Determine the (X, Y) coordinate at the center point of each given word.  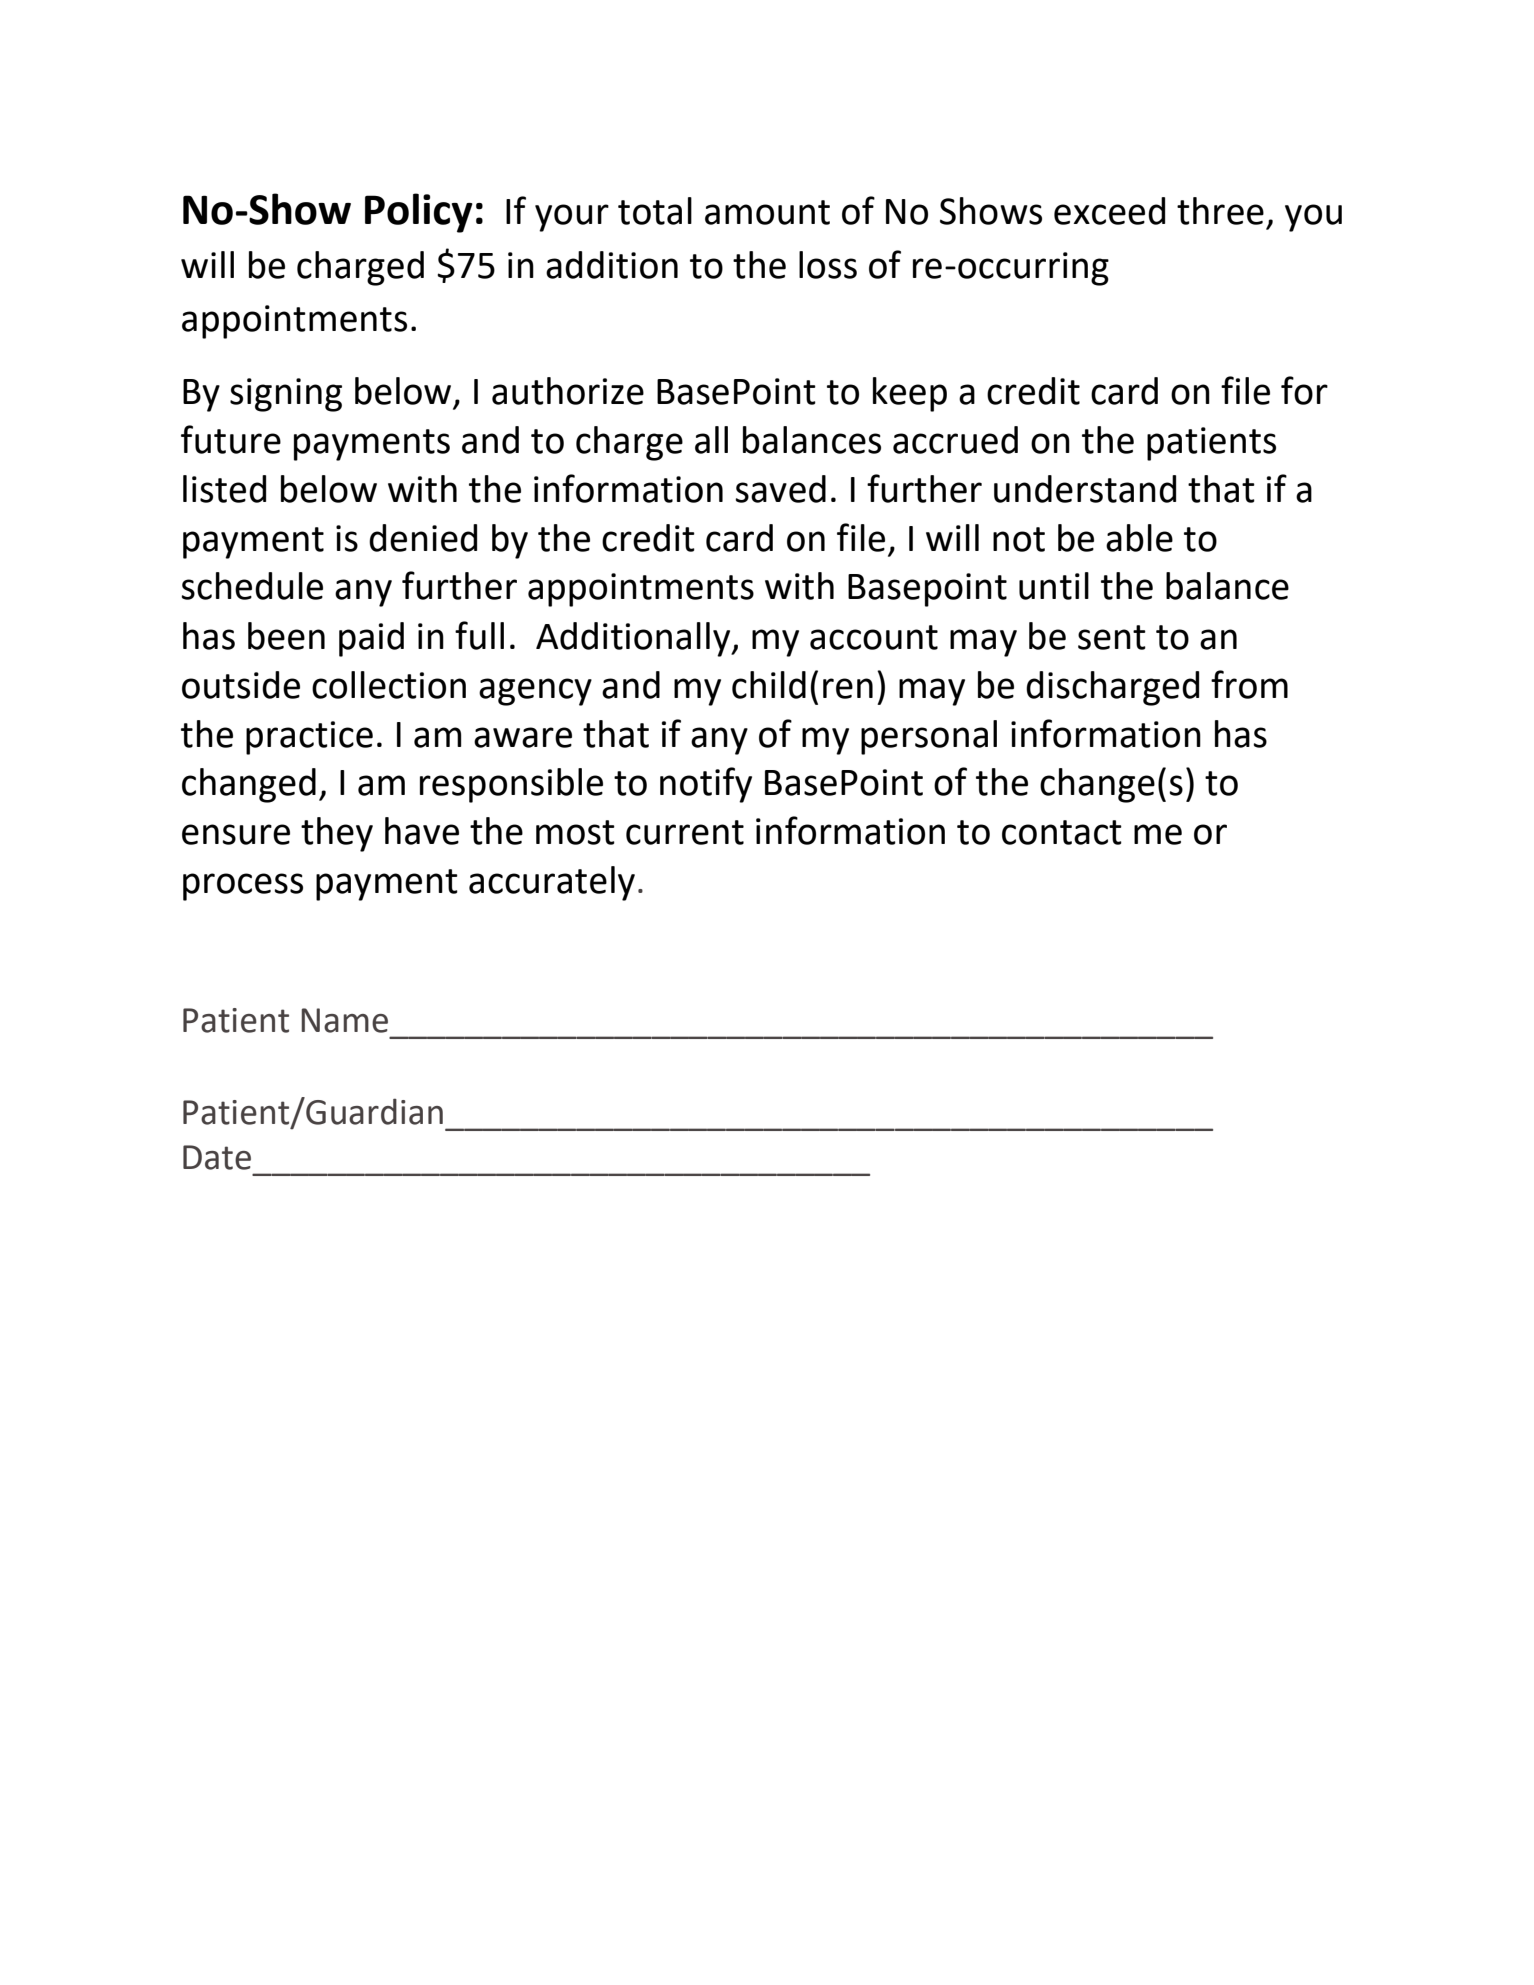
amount (767, 212)
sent (1112, 637)
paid (371, 639)
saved (780, 489)
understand (1085, 489)
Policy (419, 213)
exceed (1109, 211)
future (231, 439)
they (337, 834)
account (874, 637)
